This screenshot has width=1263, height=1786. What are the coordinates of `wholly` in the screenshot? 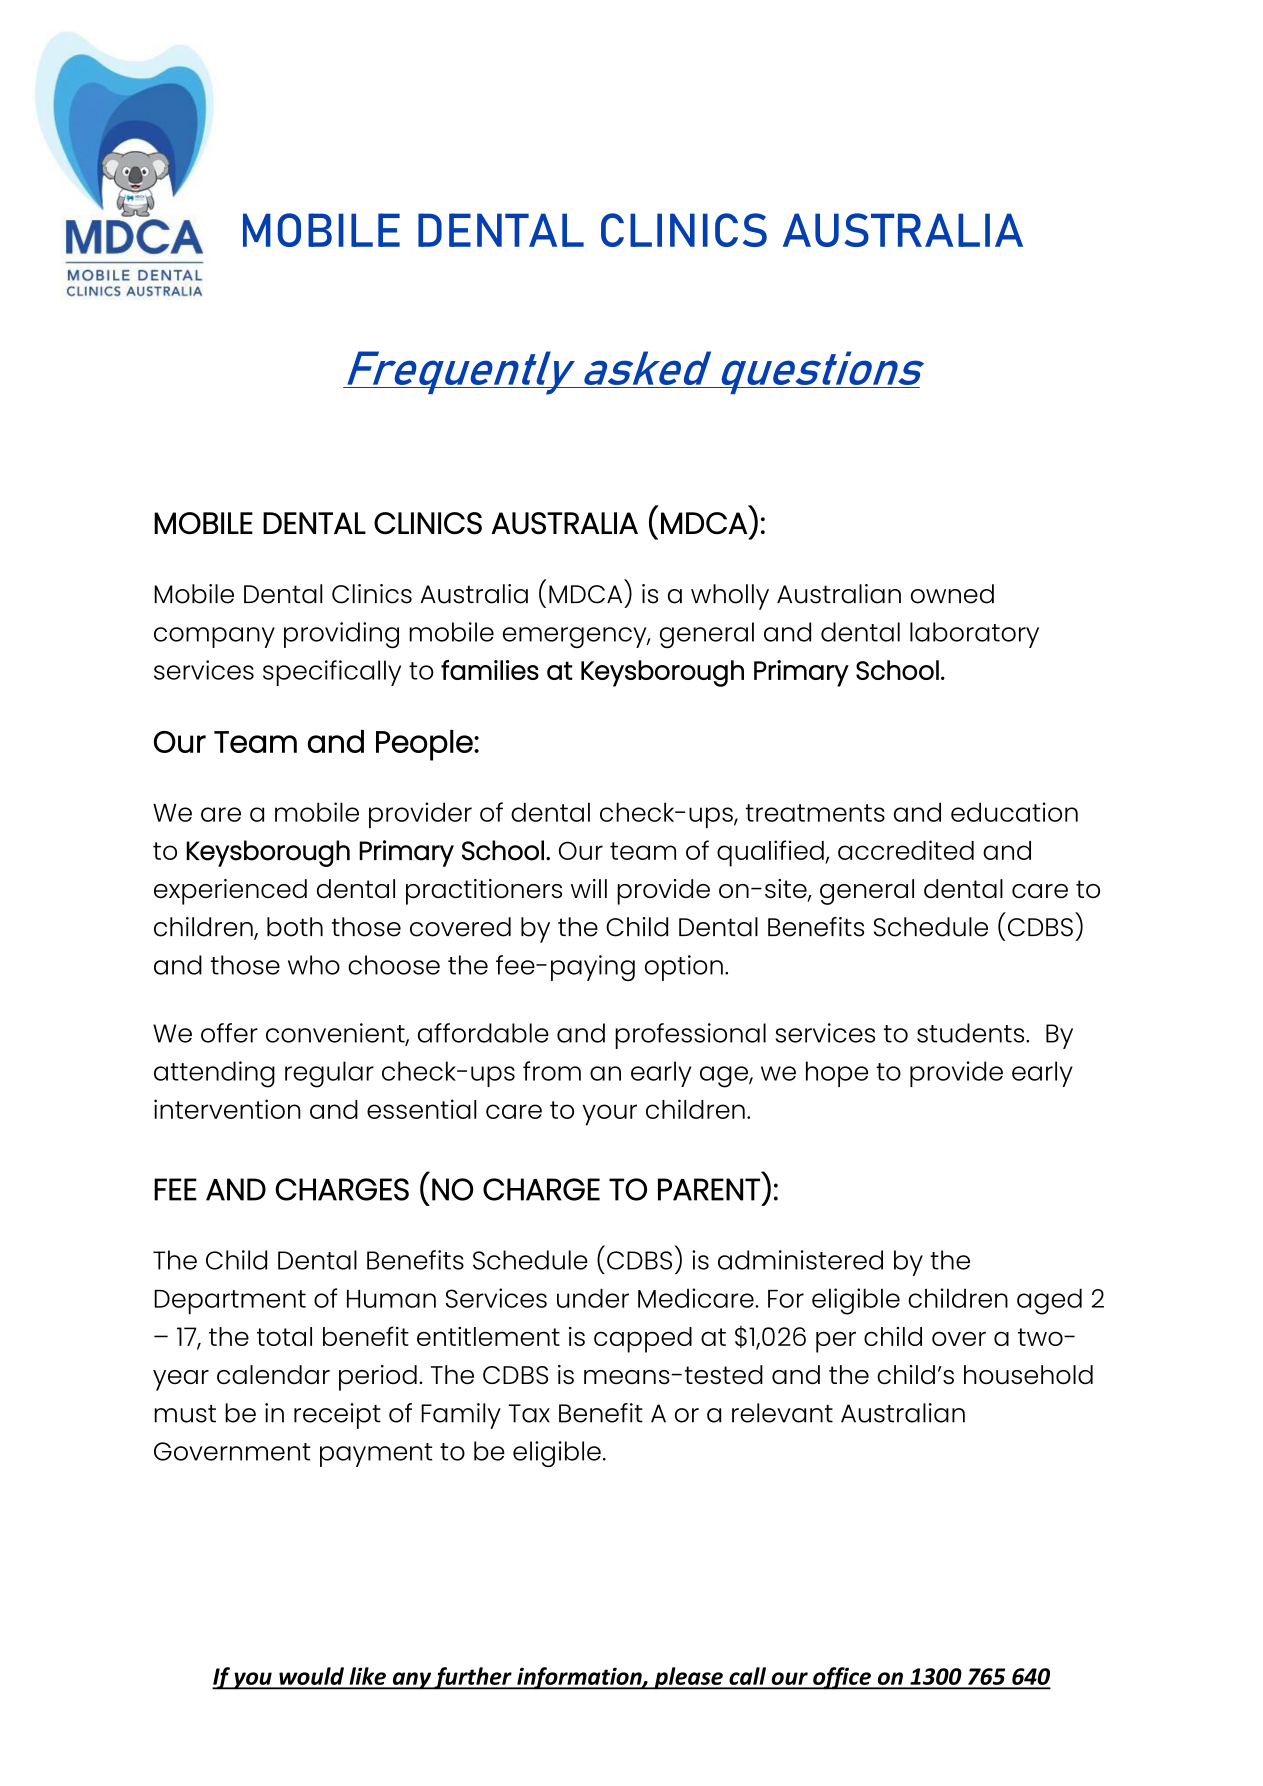 It's located at (730, 597).
